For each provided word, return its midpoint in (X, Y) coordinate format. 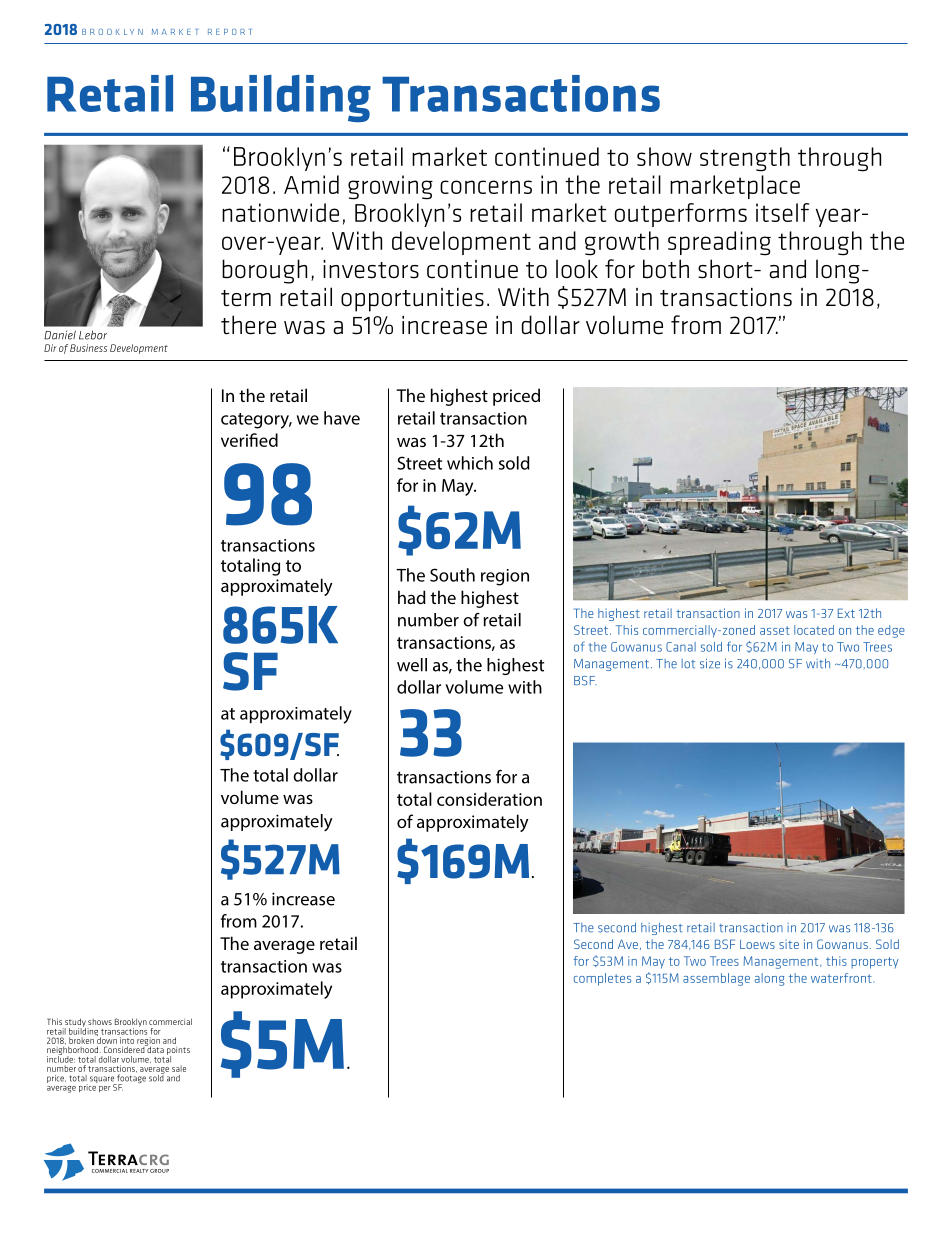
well (412, 665)
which (470, 463)
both (666, 269)
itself (782, 212)
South (452, 575)
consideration (489, 799)
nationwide (280, 212)
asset (775, 630)
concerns (486, 187)
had (412, 597)
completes (602, 979)
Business (88, 348)
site (789, 944)
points (178, 1052)
